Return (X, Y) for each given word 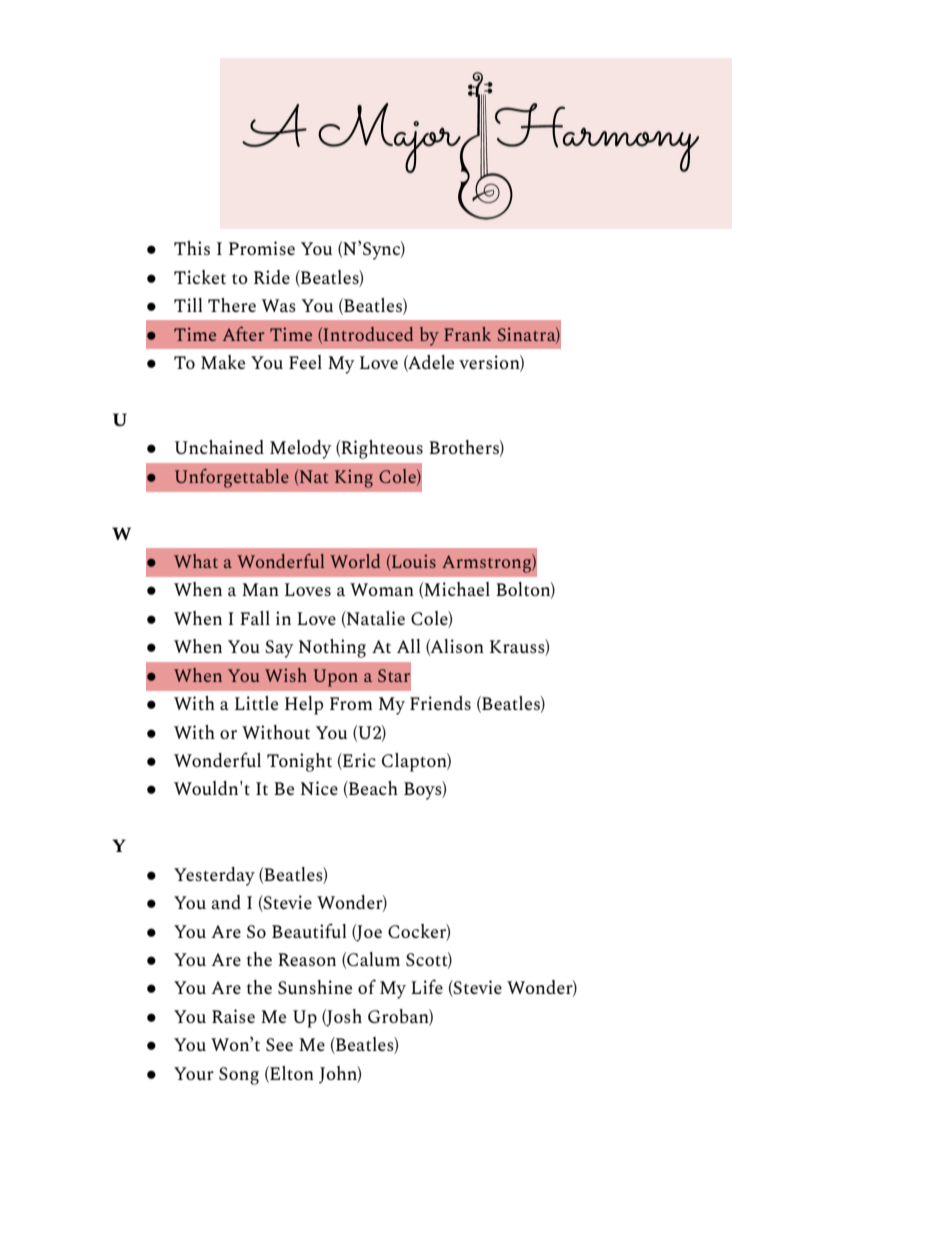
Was (278, 305)
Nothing (332, 648)
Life (427, 986)
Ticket (200, 277)
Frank (467, 334)
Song (239, 1076)
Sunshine (315, 987)
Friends (440, 703)
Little (256, 703)
